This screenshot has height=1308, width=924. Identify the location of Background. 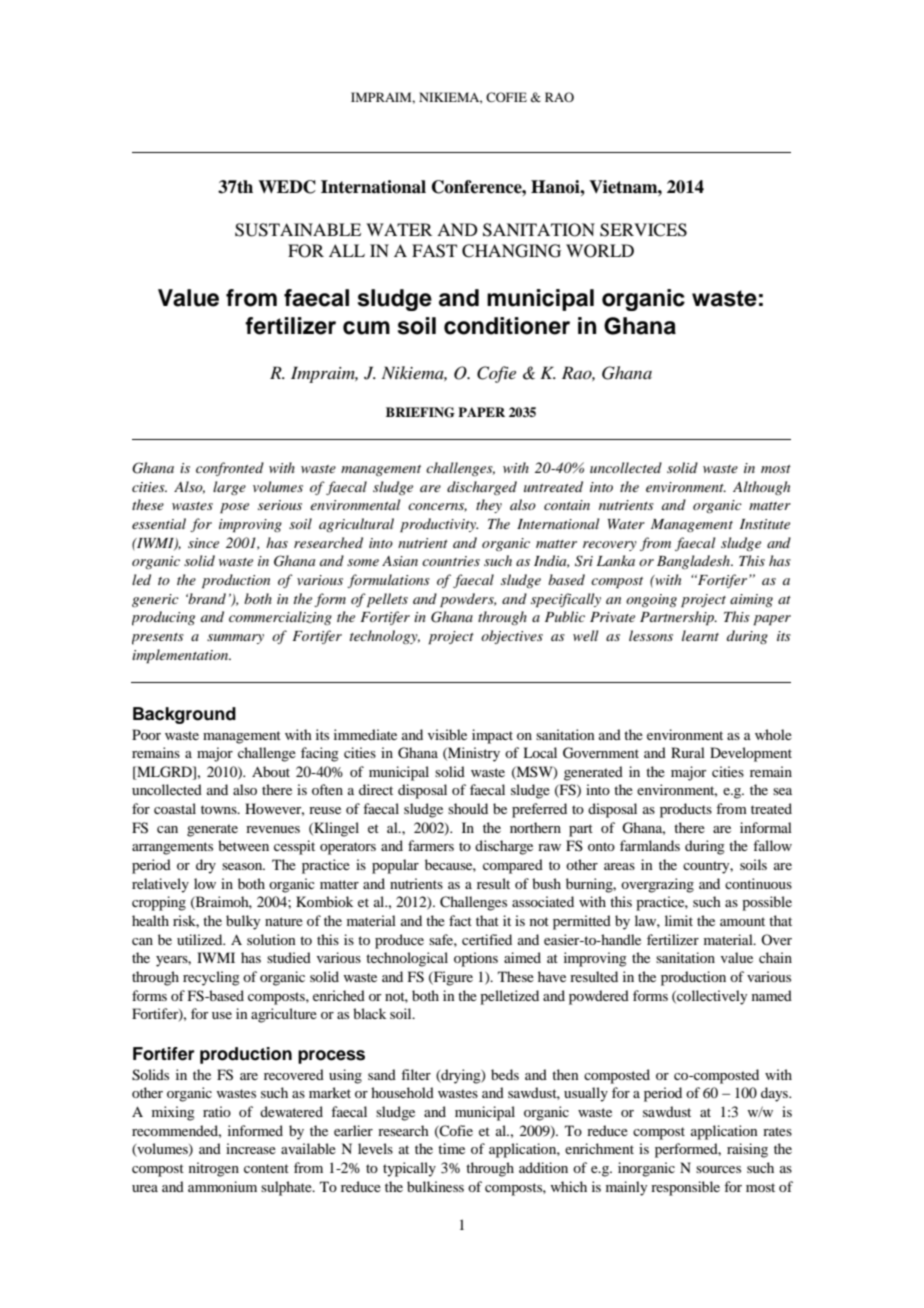
(184, 715).
